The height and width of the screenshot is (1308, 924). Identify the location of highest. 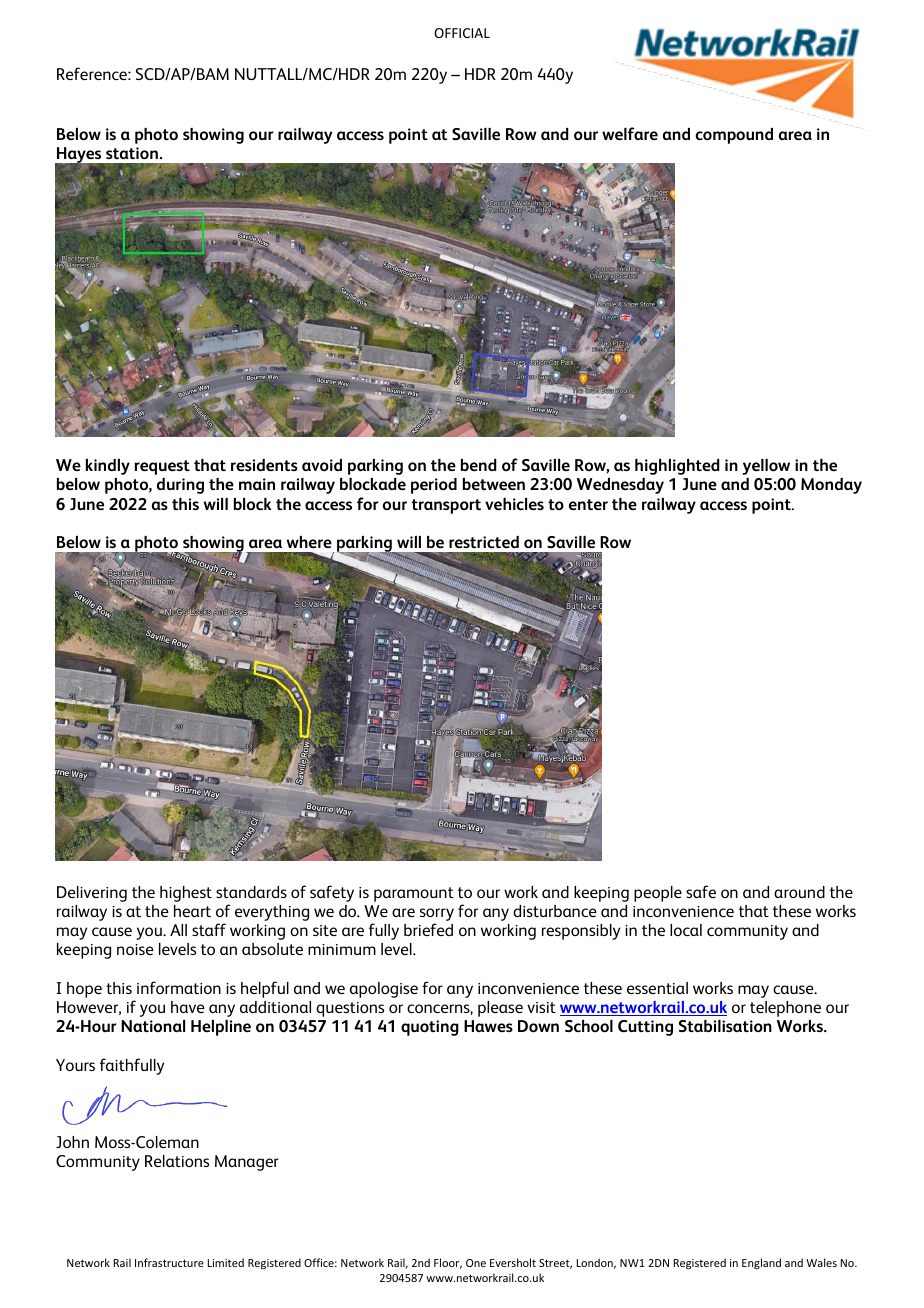
(186, 894).
